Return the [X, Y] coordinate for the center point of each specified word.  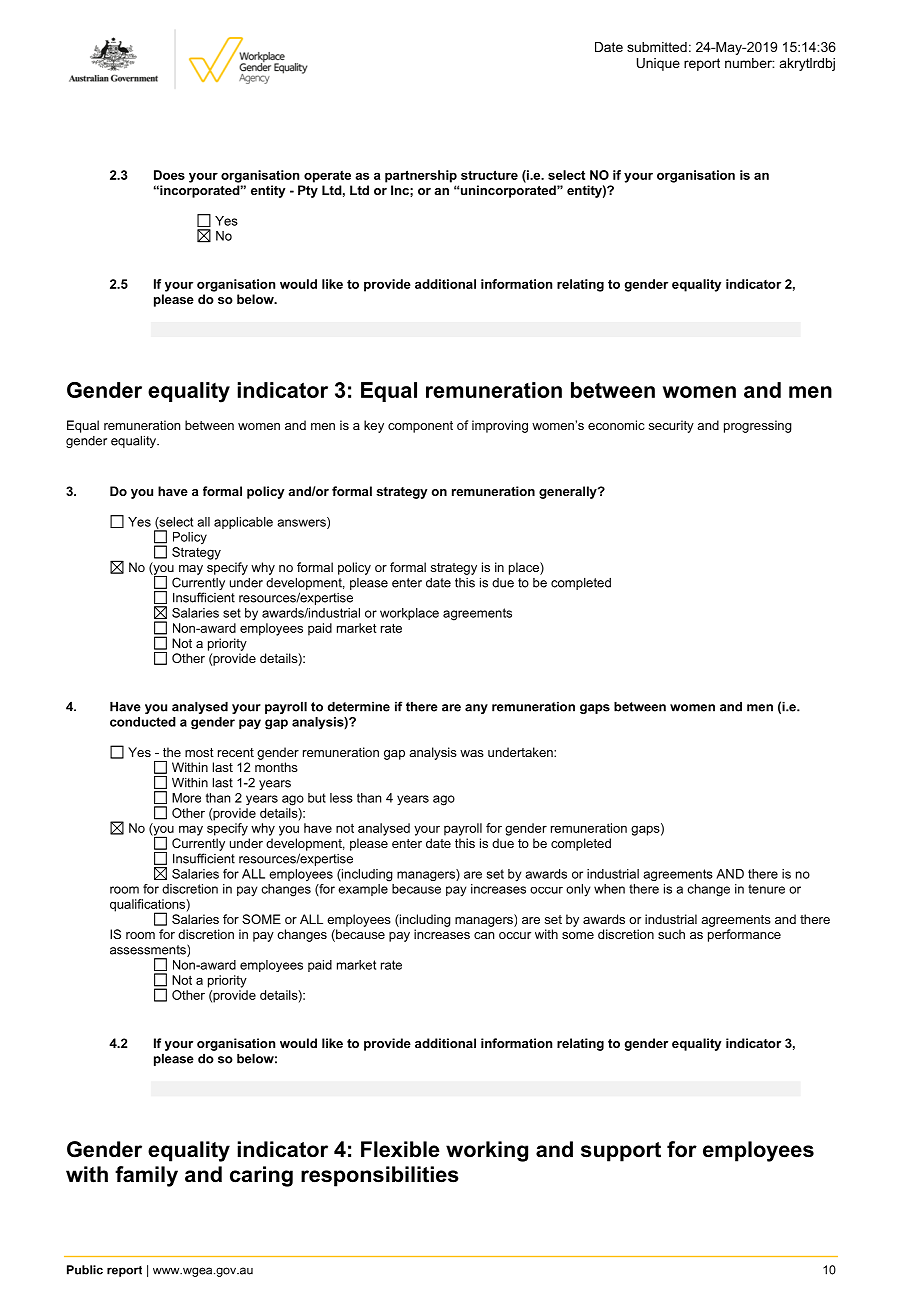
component [420, 427]
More [186, 798]
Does [169, 175]
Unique [658, 64]
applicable [243, 523]
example [363, 890]
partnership [421, 176]
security [671, 426]
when [609, 889]
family [146, 1176]
